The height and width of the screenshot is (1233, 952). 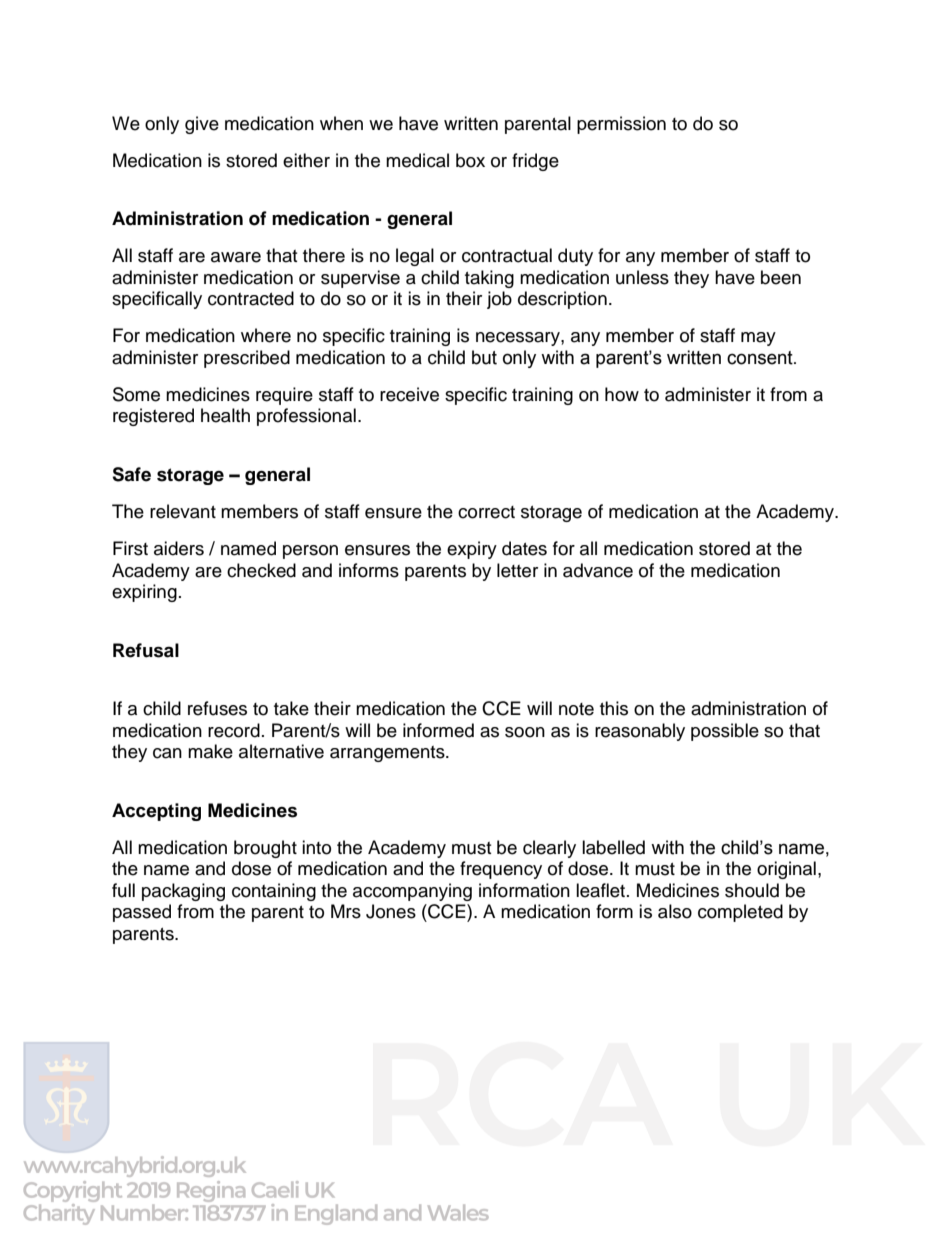 What do you see at coordinates (183, 892) in the screenshot?
I see `packaging` at bounding box center [183, 892].
